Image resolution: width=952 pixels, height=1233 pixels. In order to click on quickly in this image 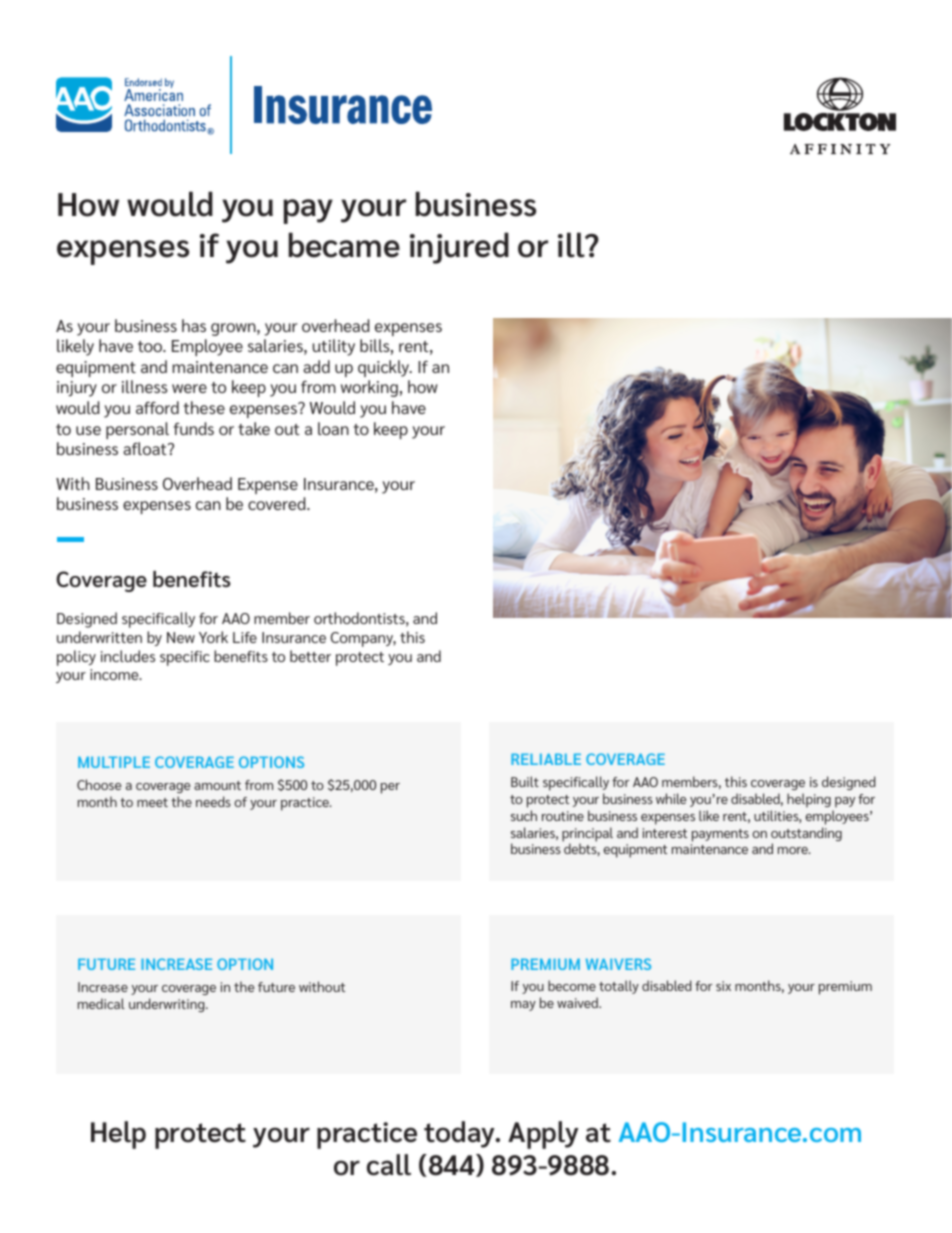, I will do `click(385, 368)`.
